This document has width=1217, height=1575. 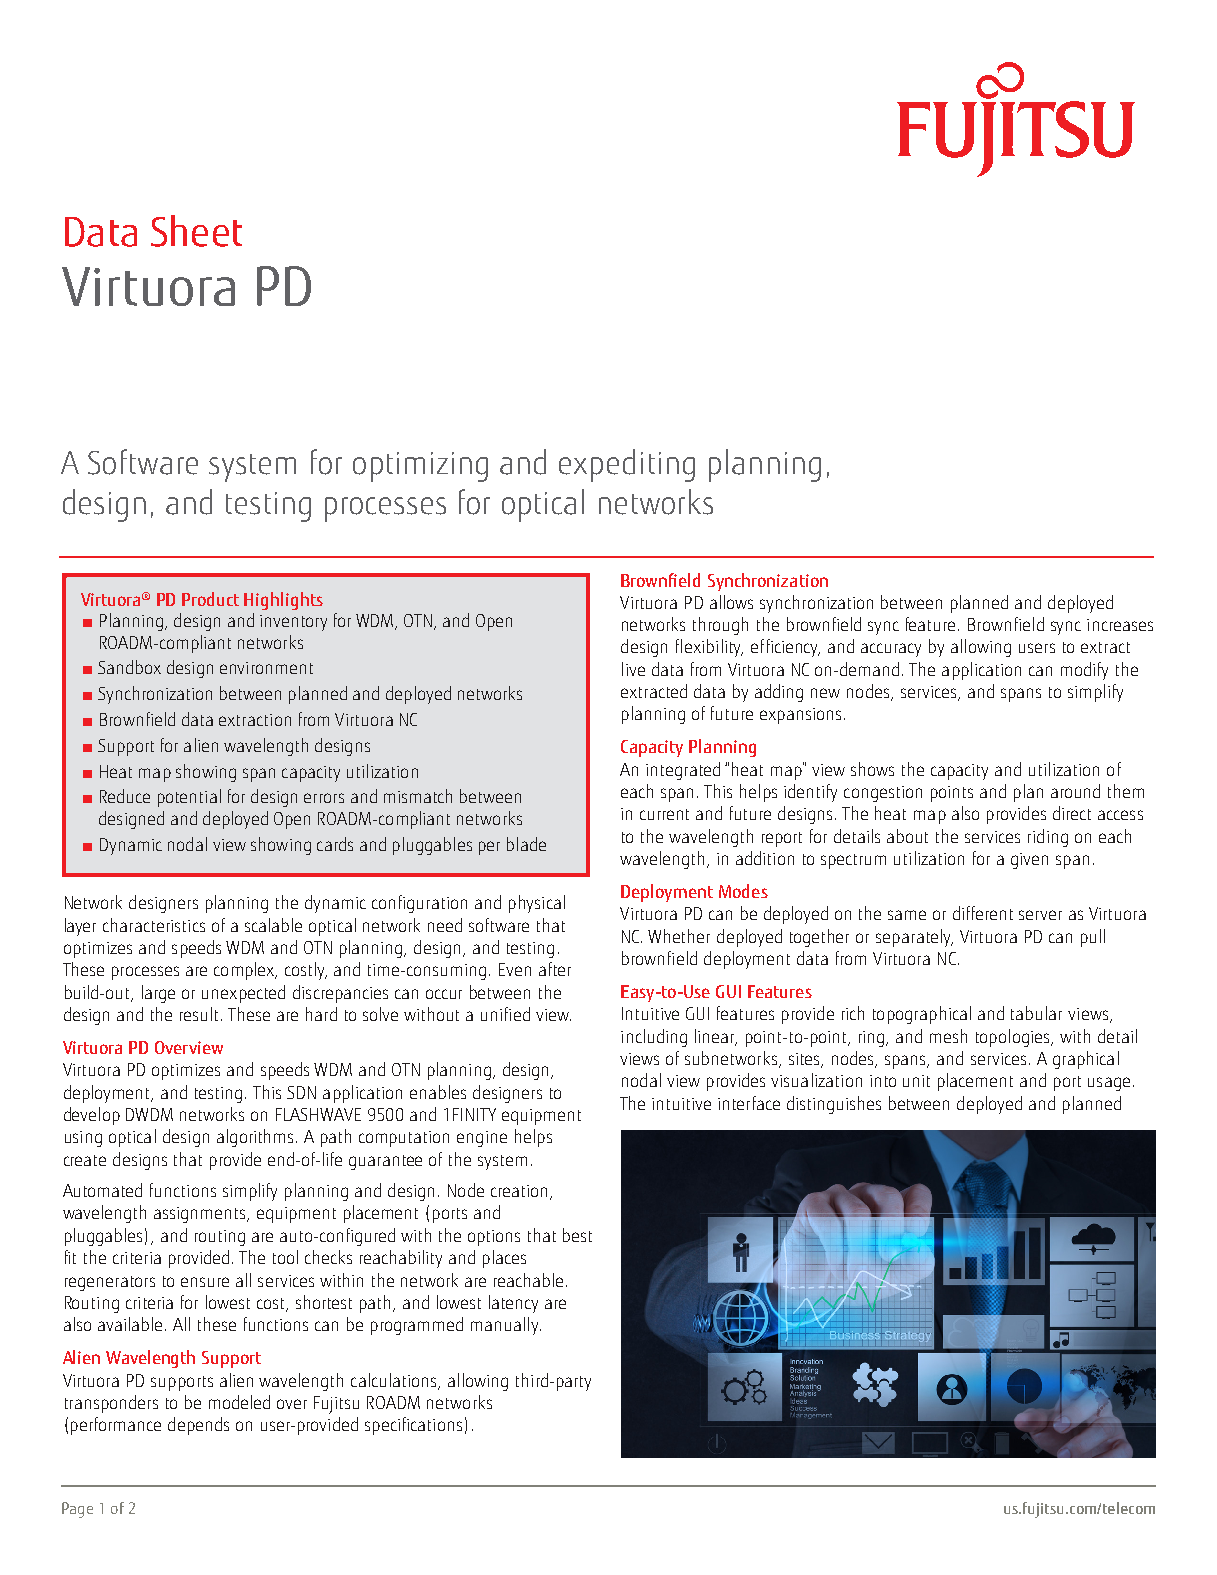 What do you see at coordinates (198, 1426) in the document?
I see `depends` at bounding box center [198, 1426].
